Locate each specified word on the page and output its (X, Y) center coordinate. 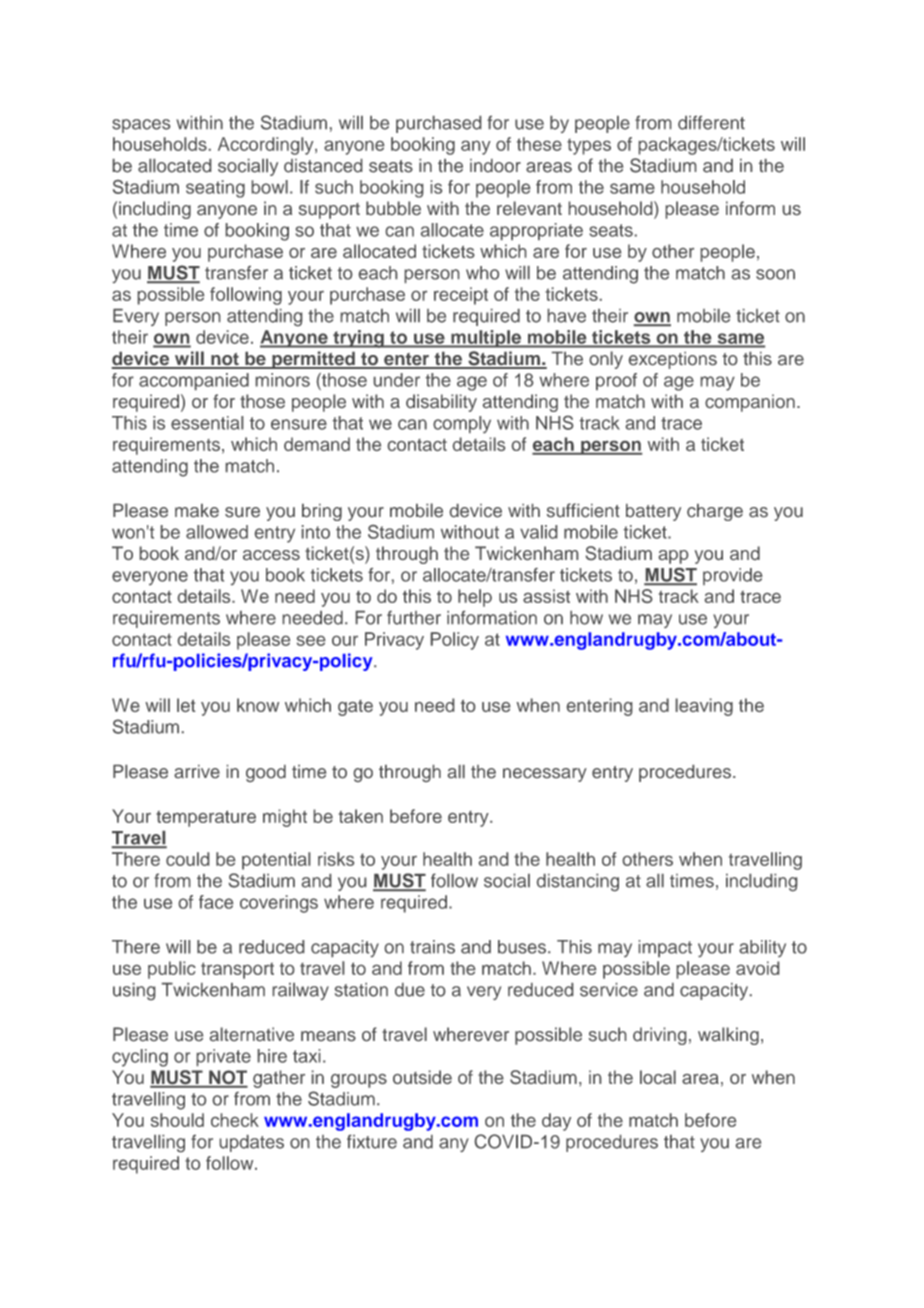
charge (715, 512)
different (711, 123)
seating (215, 189)
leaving (704, 707)
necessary (545, 775)
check (235, 1120)
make (197, 510)
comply (462, 424)
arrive (197, 771)
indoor (495, 166)
